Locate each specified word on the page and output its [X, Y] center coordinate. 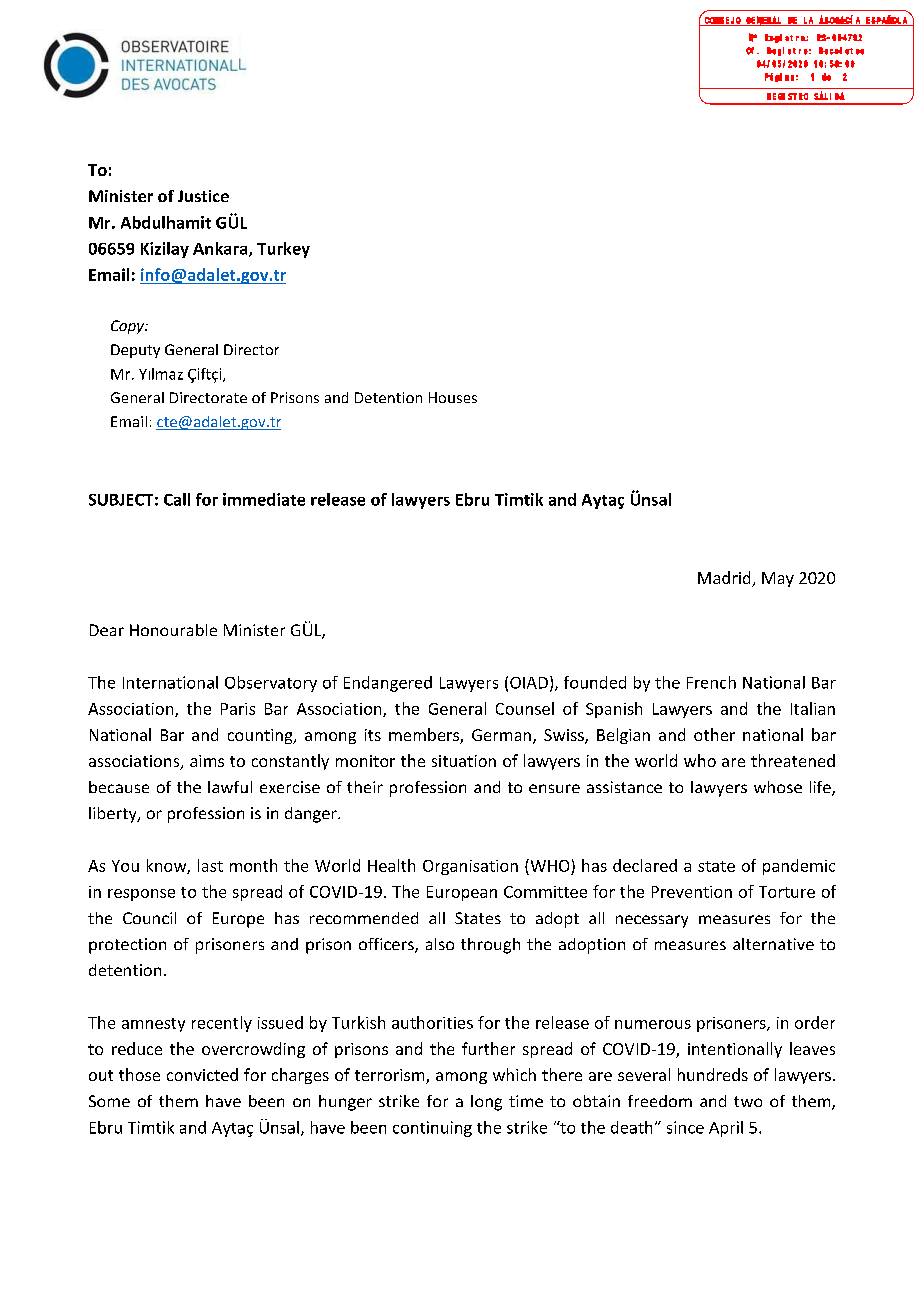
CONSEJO [723, 21]
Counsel [525, 708]
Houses [453, 397]
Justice [203, 196]
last [210, 865]
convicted [202, 1074]
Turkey [283, 250]
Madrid [725, 579]
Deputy [135, 351]
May [778, 579]
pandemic [799, 867]
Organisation [470, 867]
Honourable [173, 630]
